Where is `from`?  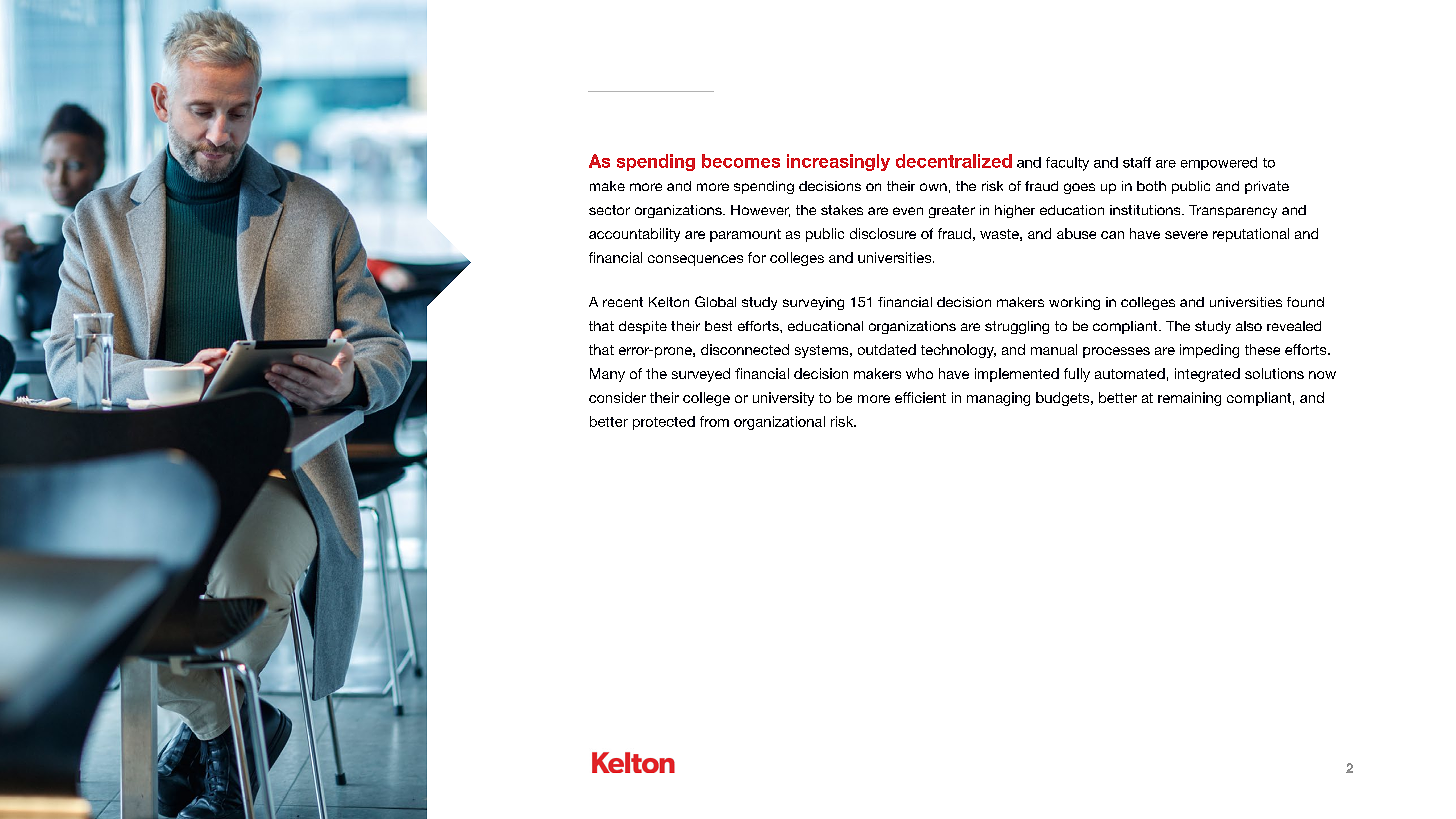 from is located at coordinates (714, 421).
